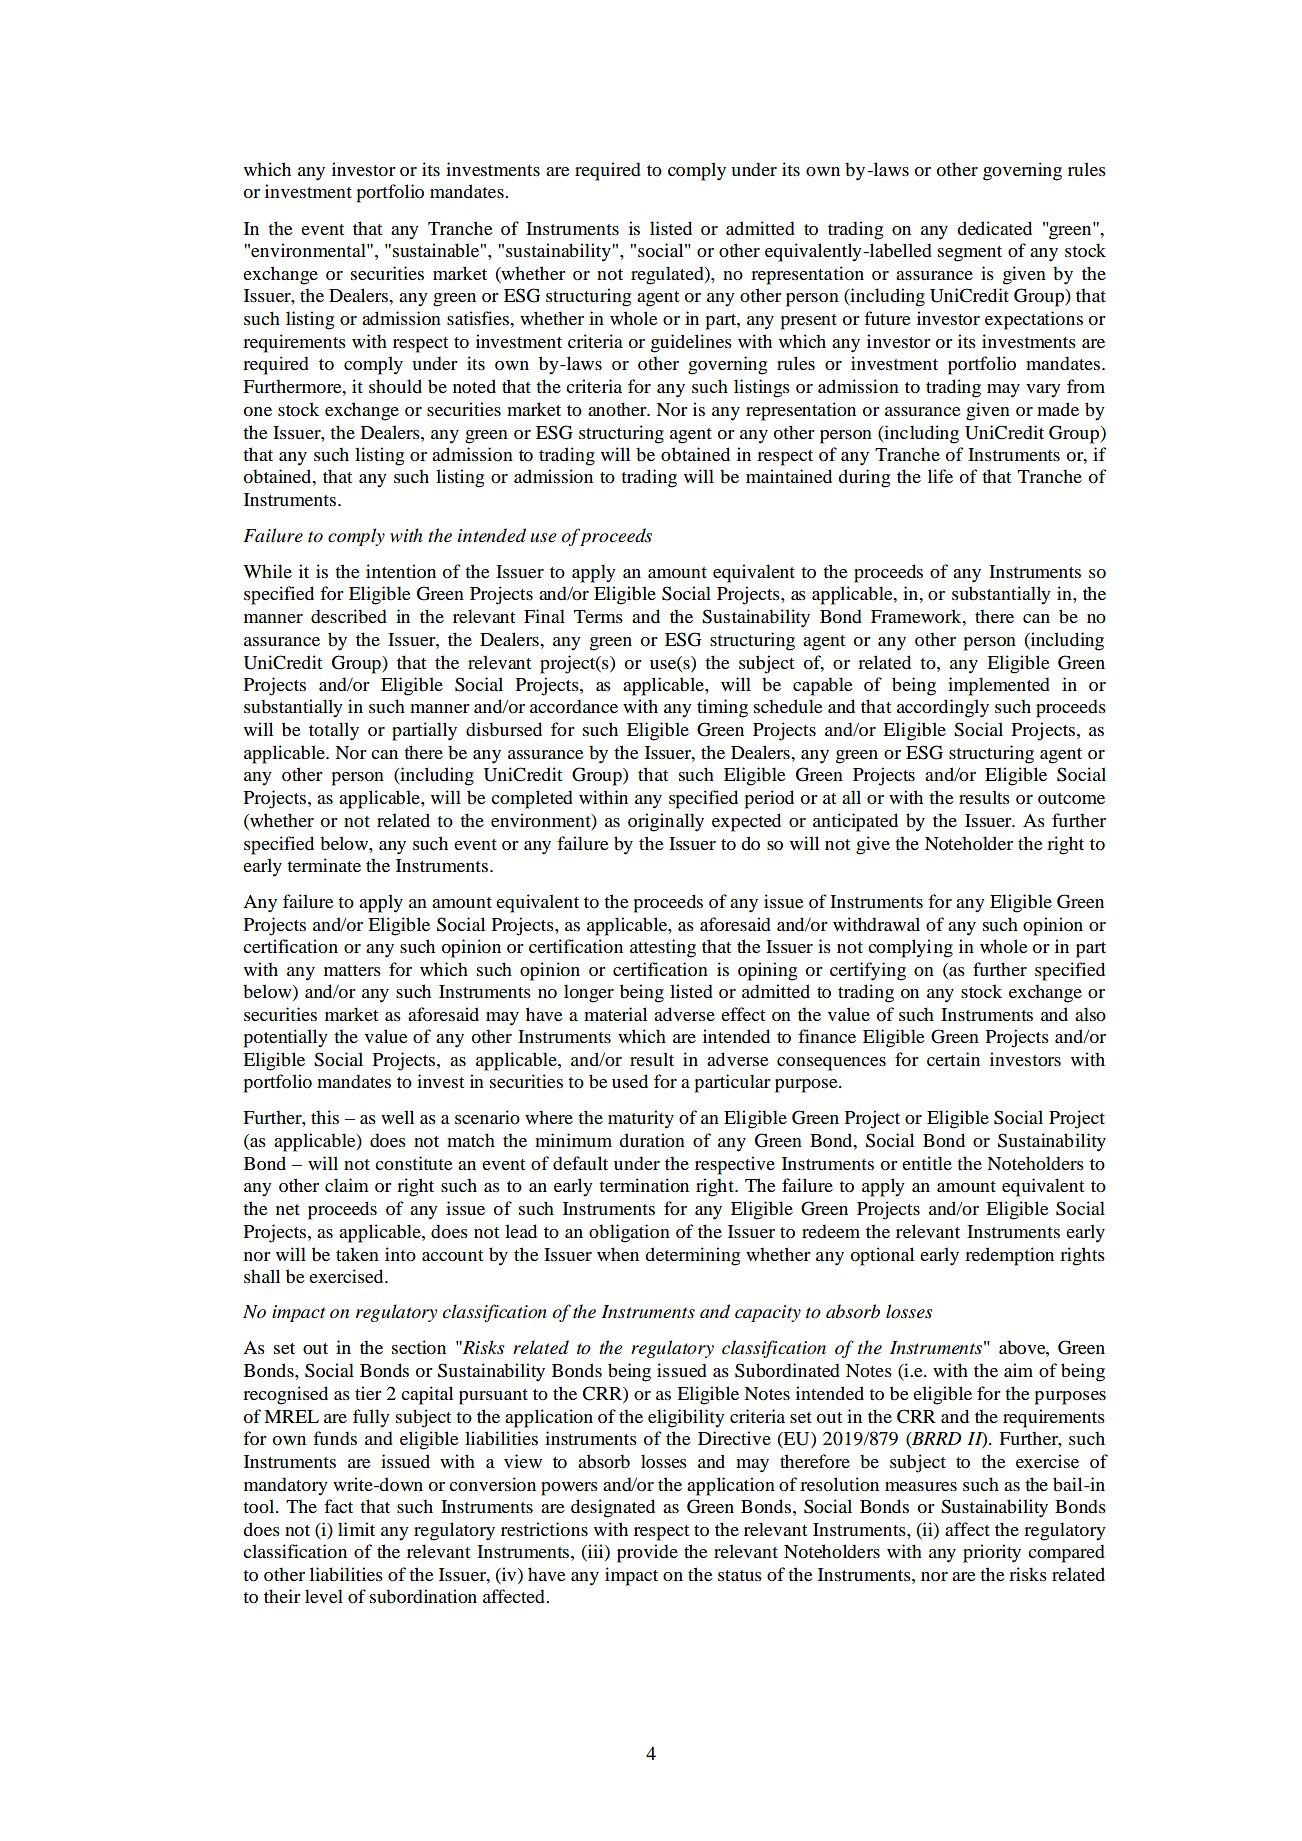  Describe the element at coordinates (927, 1163) in the image. I see `entitle` at that location.
